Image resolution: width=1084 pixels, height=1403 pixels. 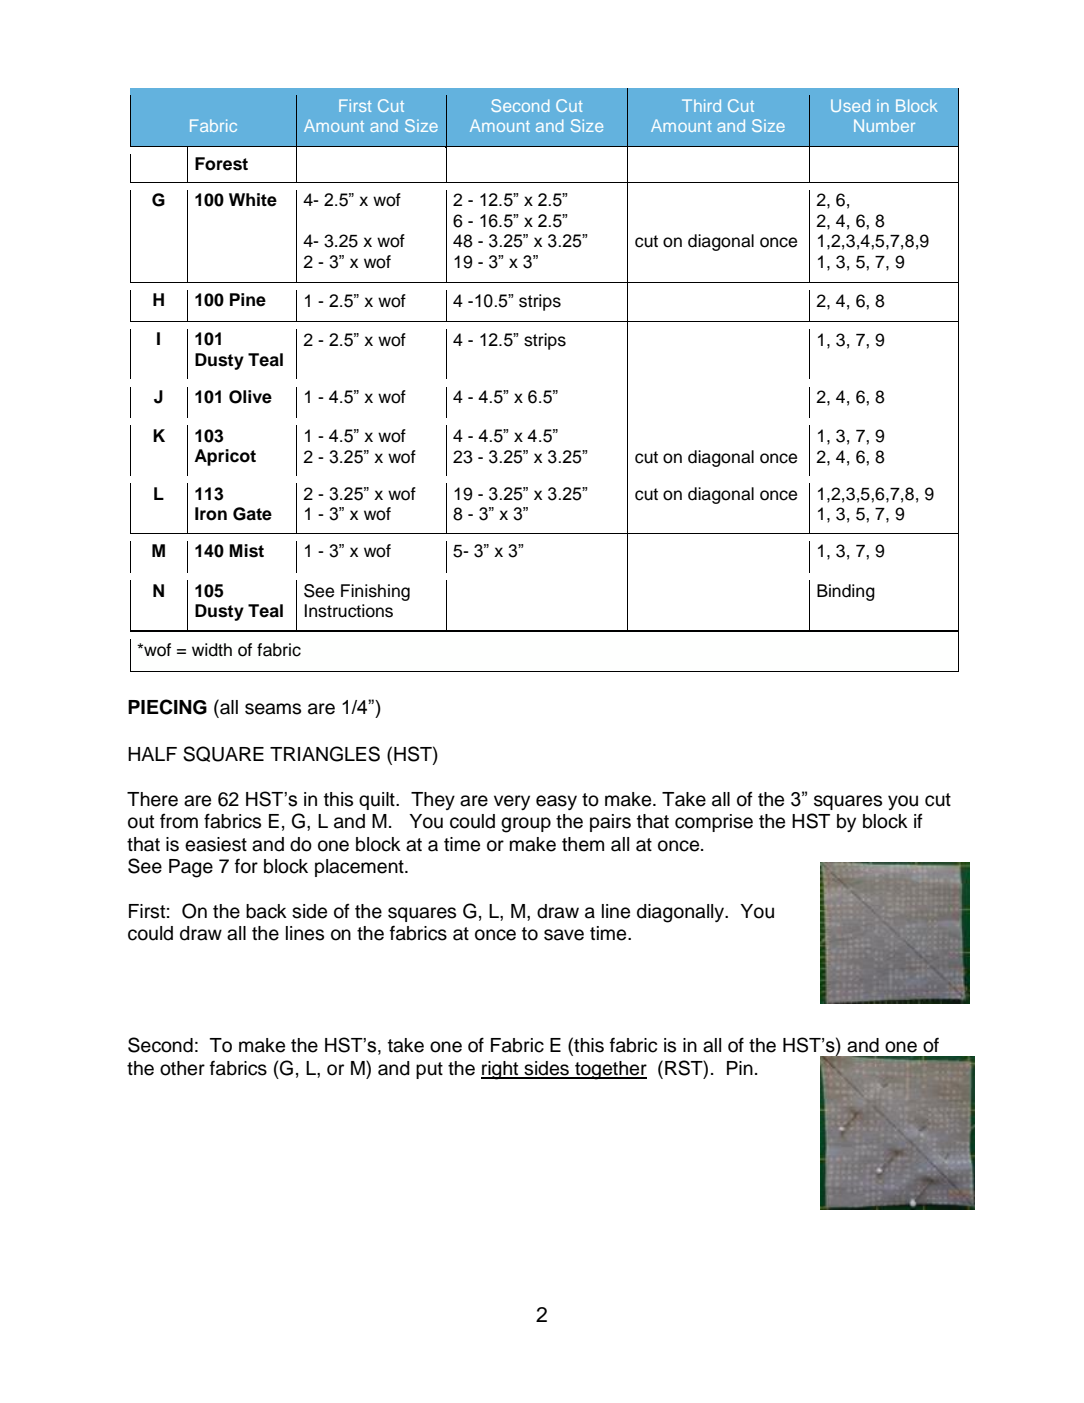 I want to click on Forest, so click(x=221, y=164).
